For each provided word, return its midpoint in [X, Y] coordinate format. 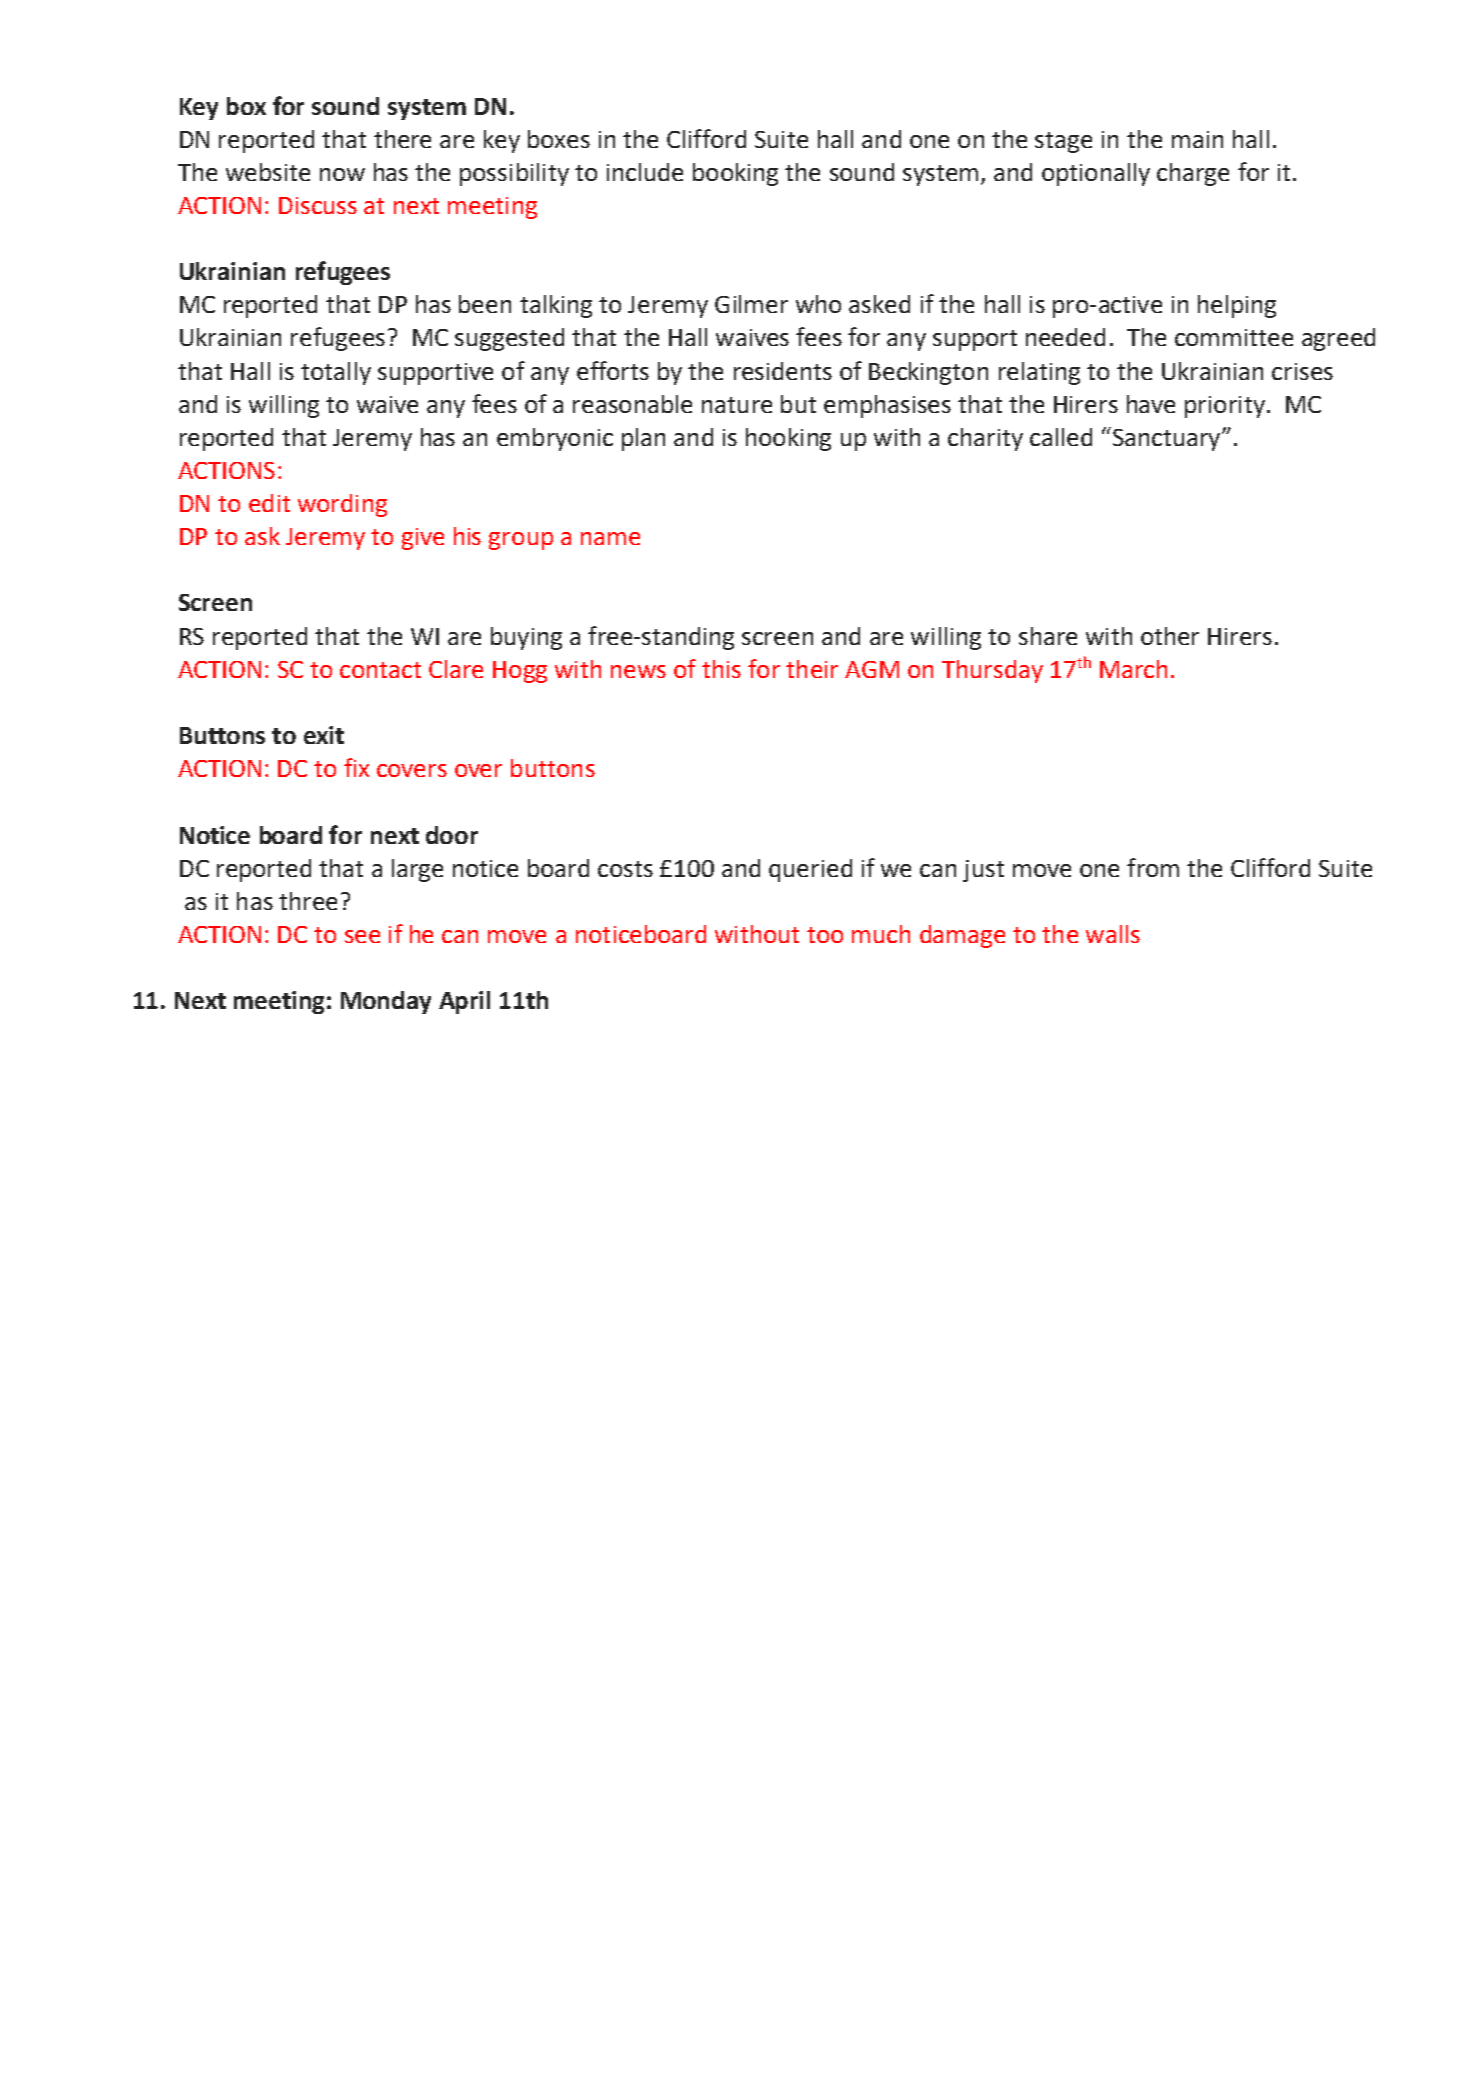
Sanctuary [1166, 439]
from [1153, 867]
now [342, 174]
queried [810, 870]
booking [735, 174]
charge [1193, 174]
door [452, 835]
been [485, 304]
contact [380, 670]
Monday [386, 1002]
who [818, 304]
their [812, 669]
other [1170, 636]
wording [342, 505]
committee [1234, 337]
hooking [788, 439]
